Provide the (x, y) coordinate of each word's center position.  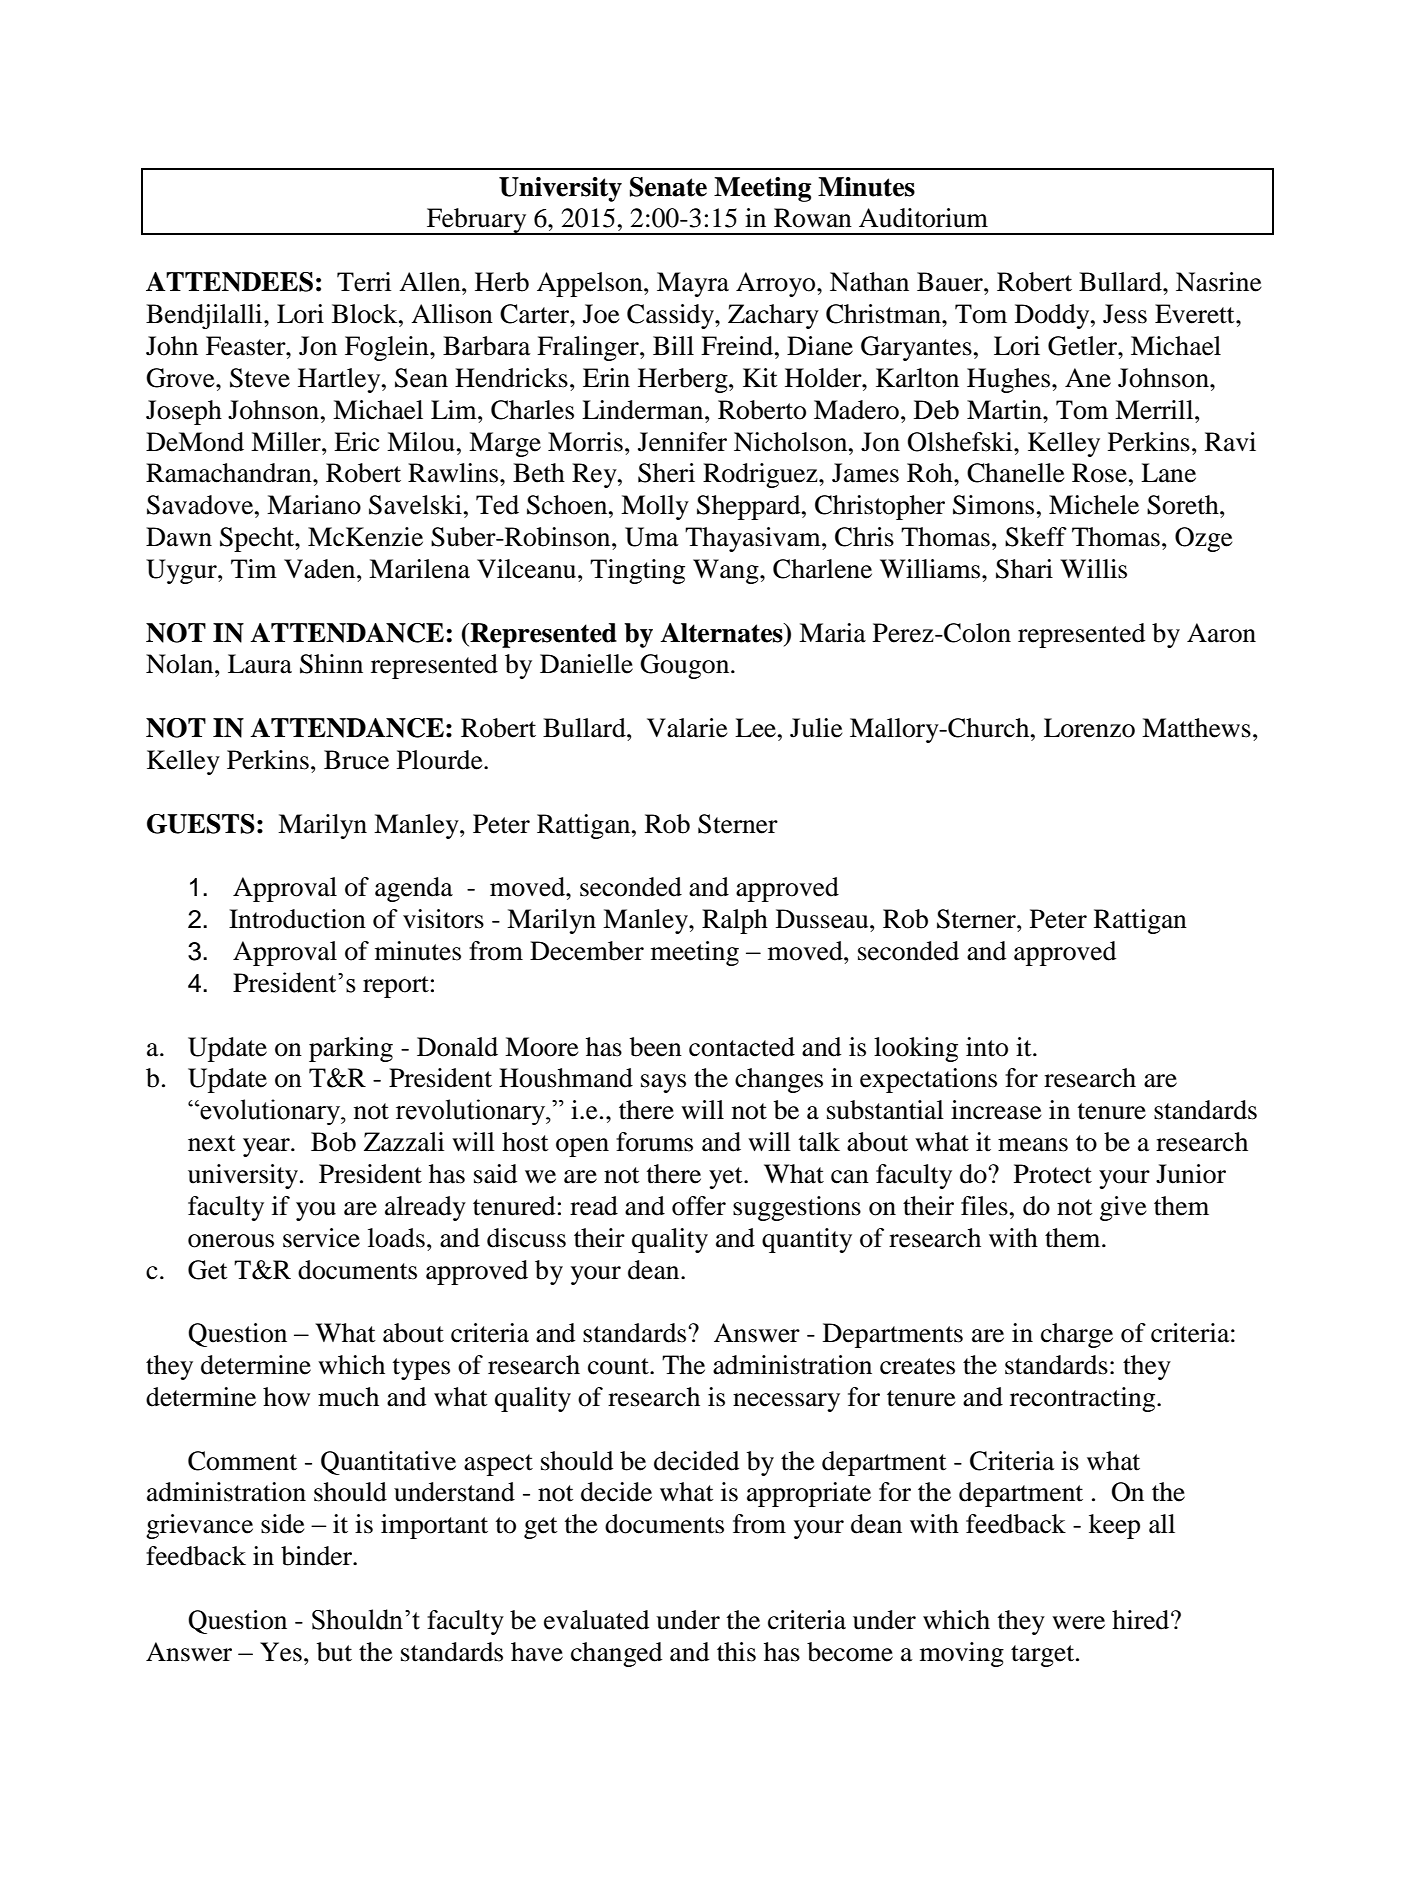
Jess (1125, 314)
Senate (668, 187)
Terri (364, 282)
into (987, 1047)
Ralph (735, 921)
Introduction (297, 919)
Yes (281, 1652)
